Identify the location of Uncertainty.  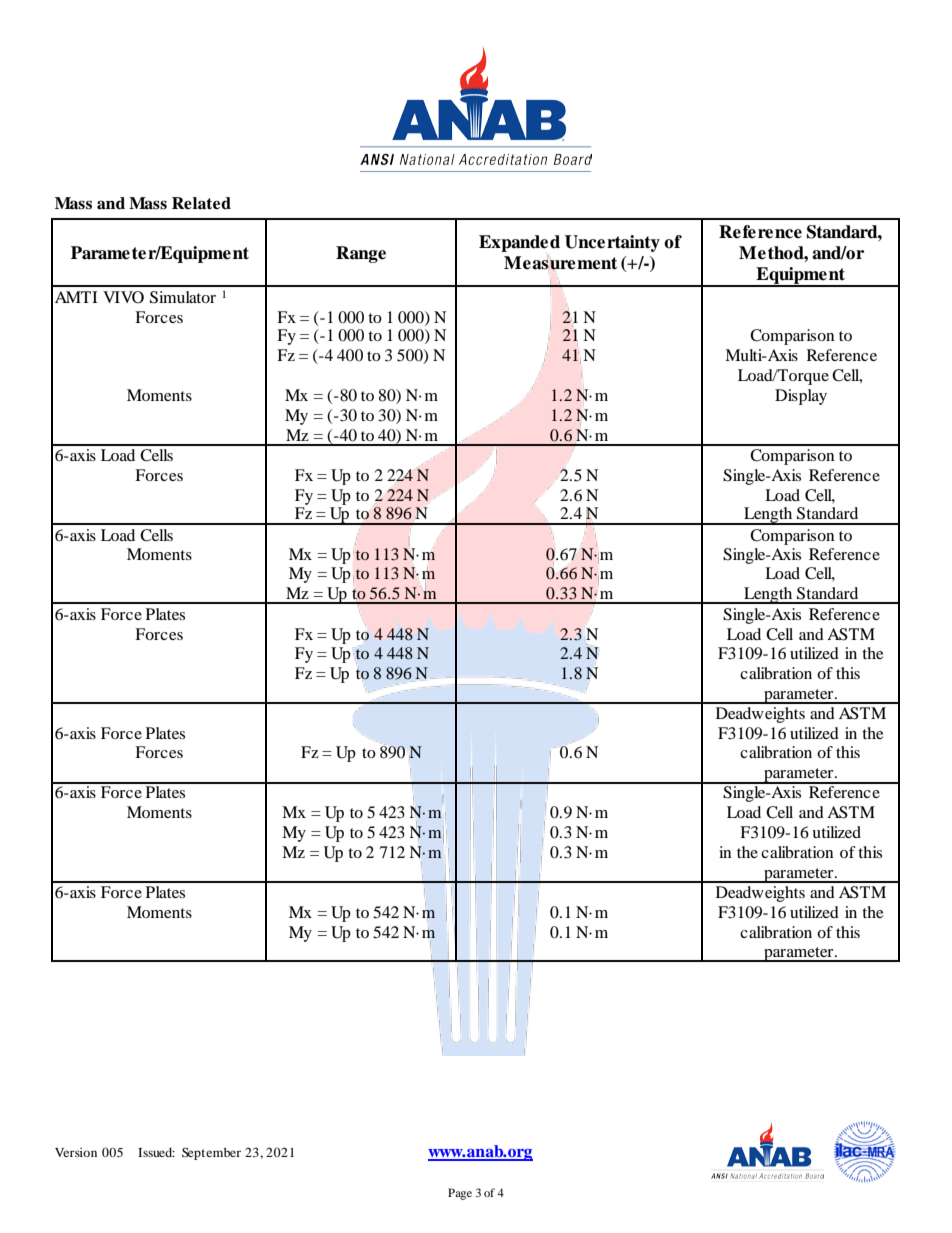
(612, 243).
